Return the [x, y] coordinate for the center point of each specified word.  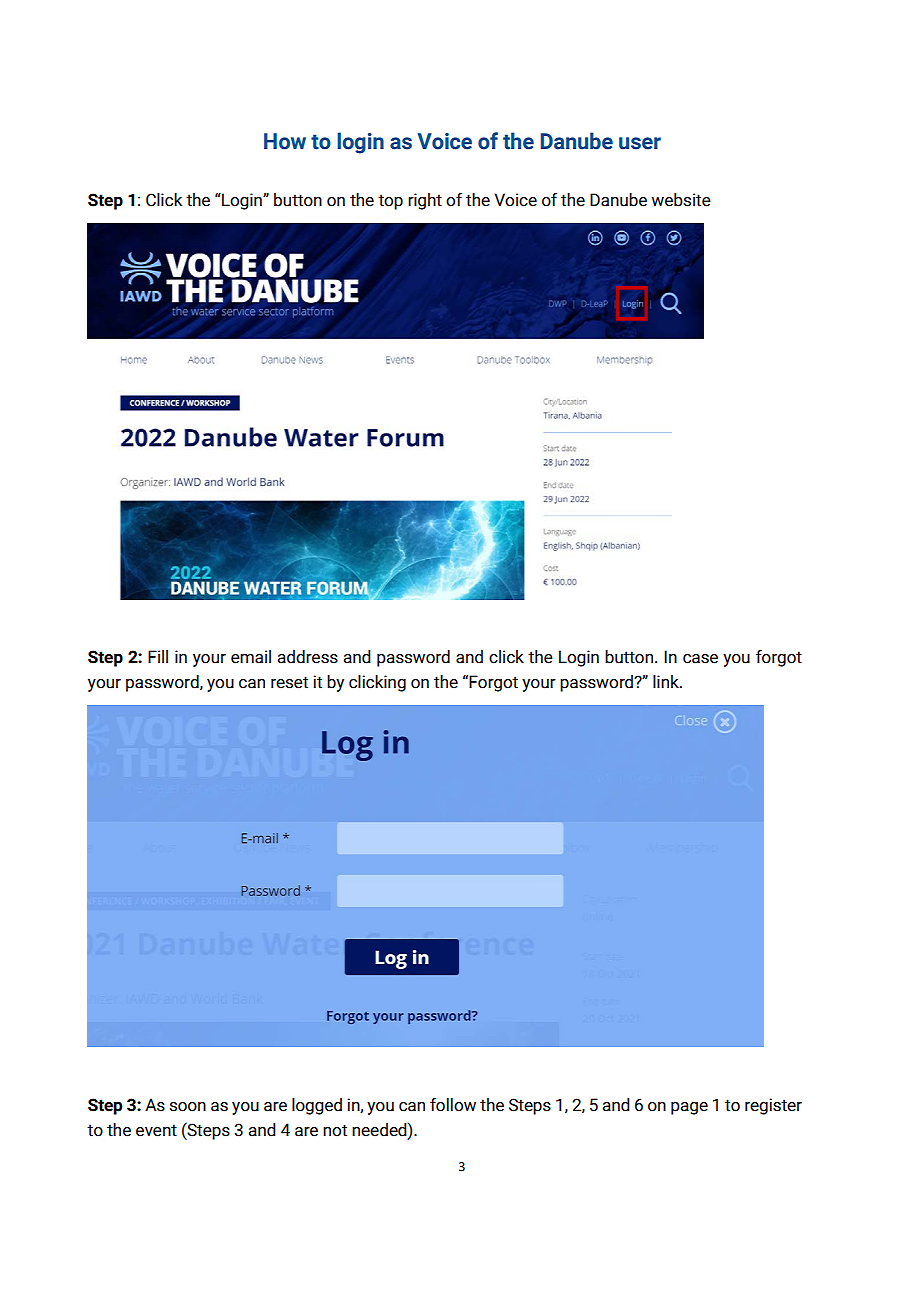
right [425, 201]
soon [188, 1107]
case [700, 659]
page [689, 1108]
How [285, 141]
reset [289, 682]
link [667, 681]
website [681, 200]
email [251, 657]
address [308, 657]
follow [453, 1105]
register [773, 1106]
